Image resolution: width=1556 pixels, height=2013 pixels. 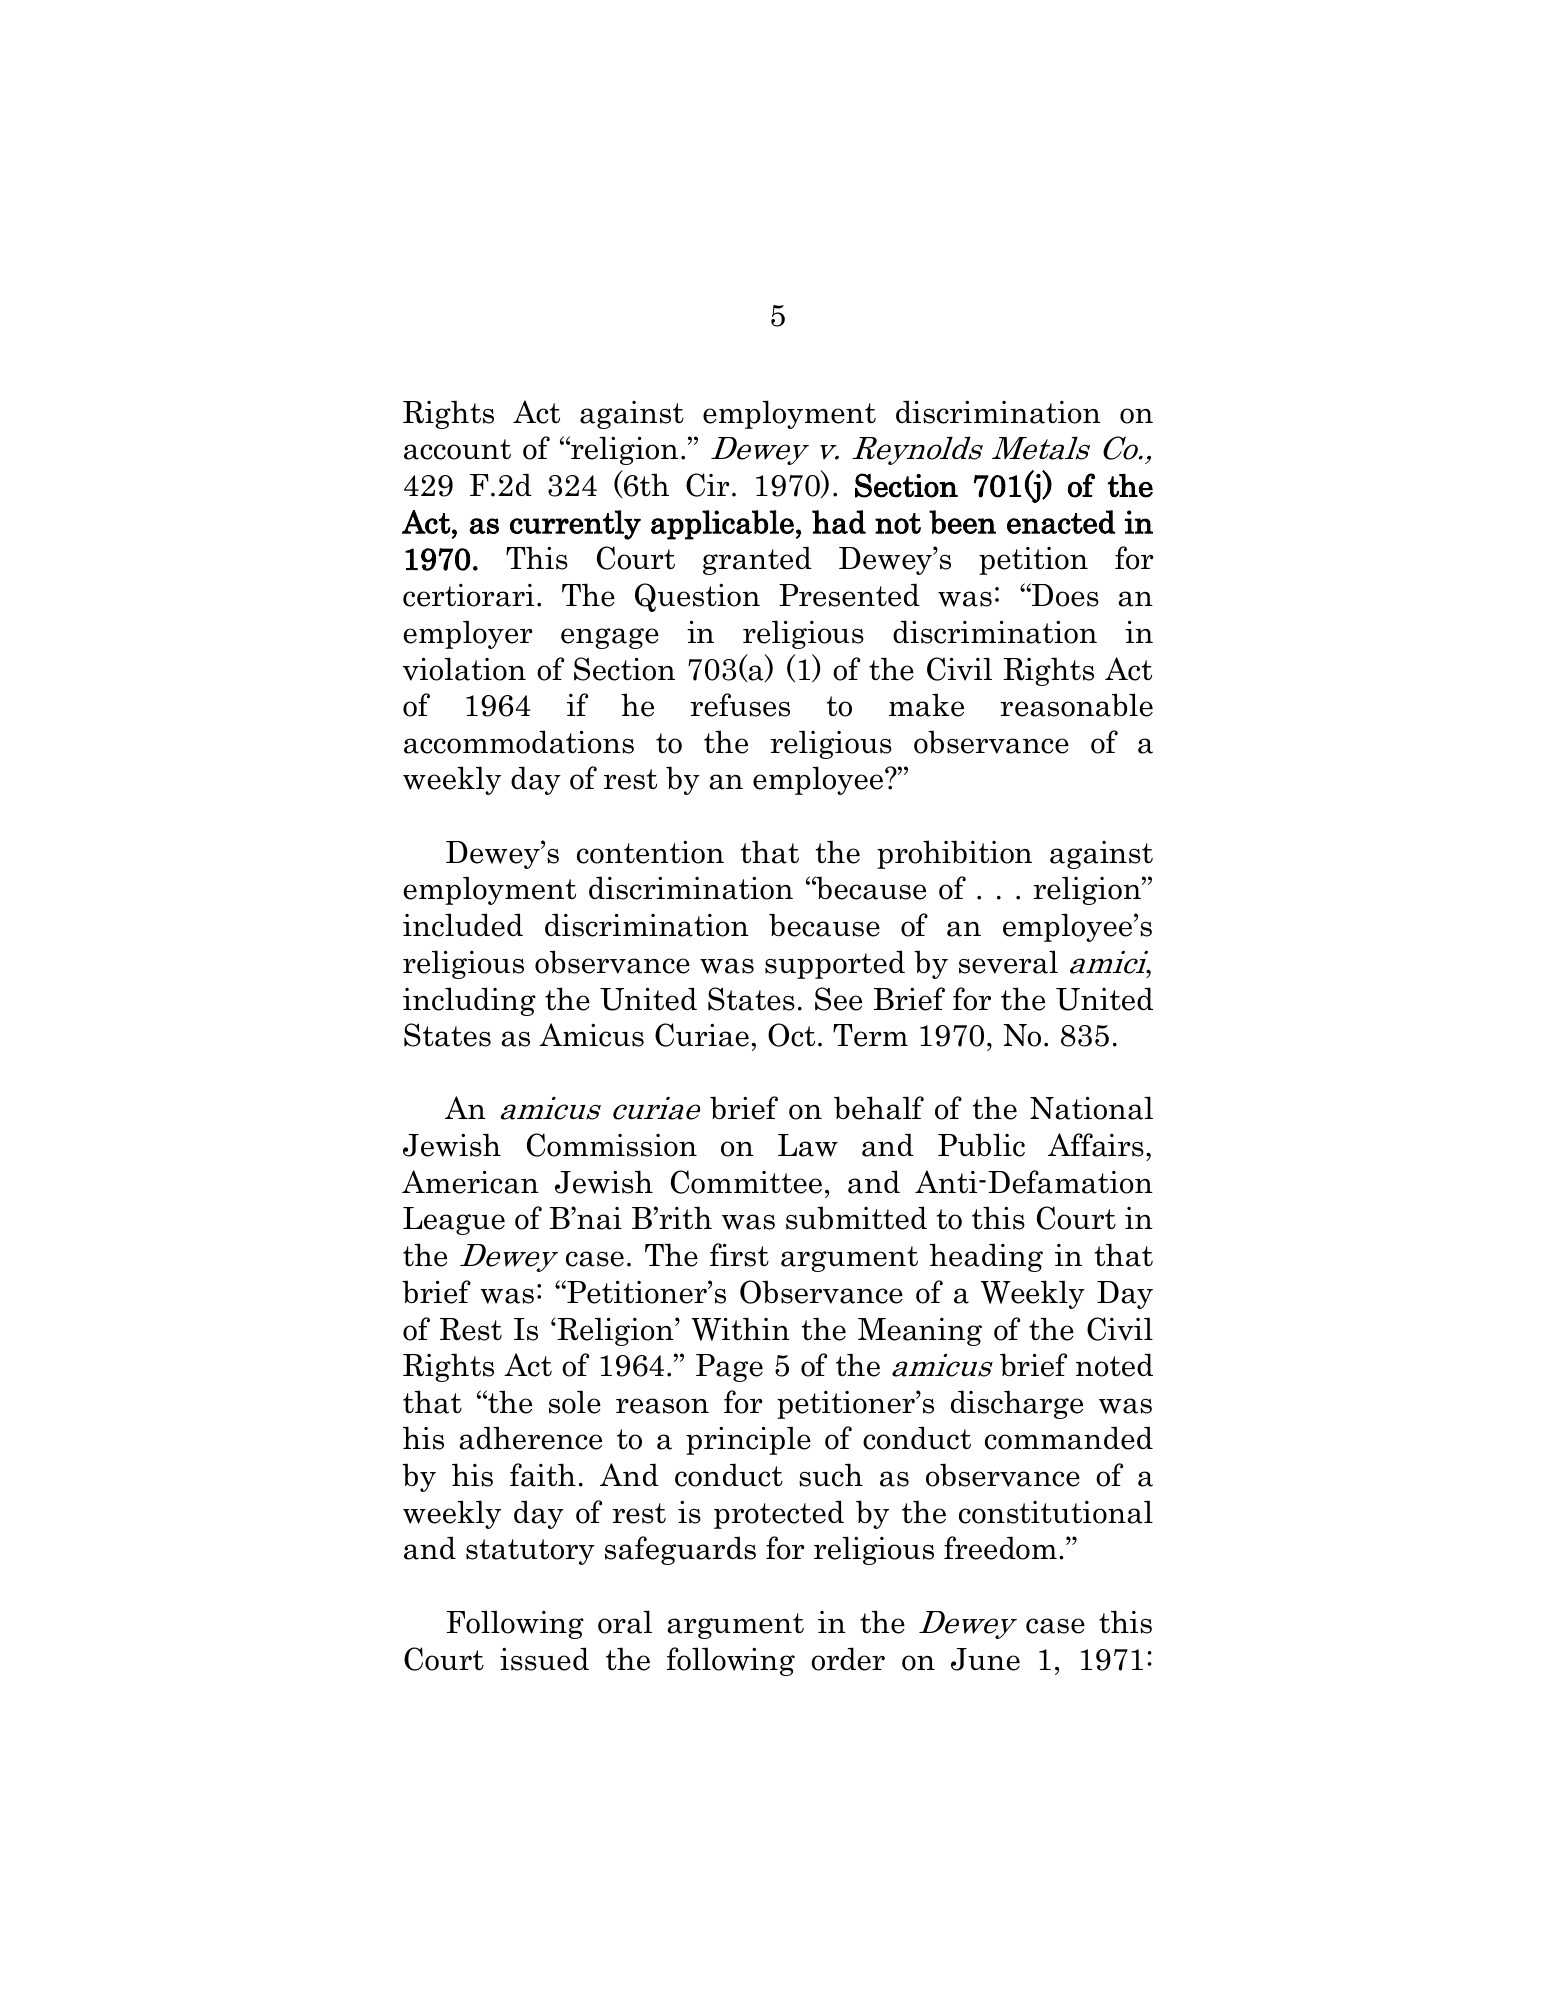 What do you see at coordinates (463, 925) in the screenshot?
I see `included` at bounding box center [463, 925].
